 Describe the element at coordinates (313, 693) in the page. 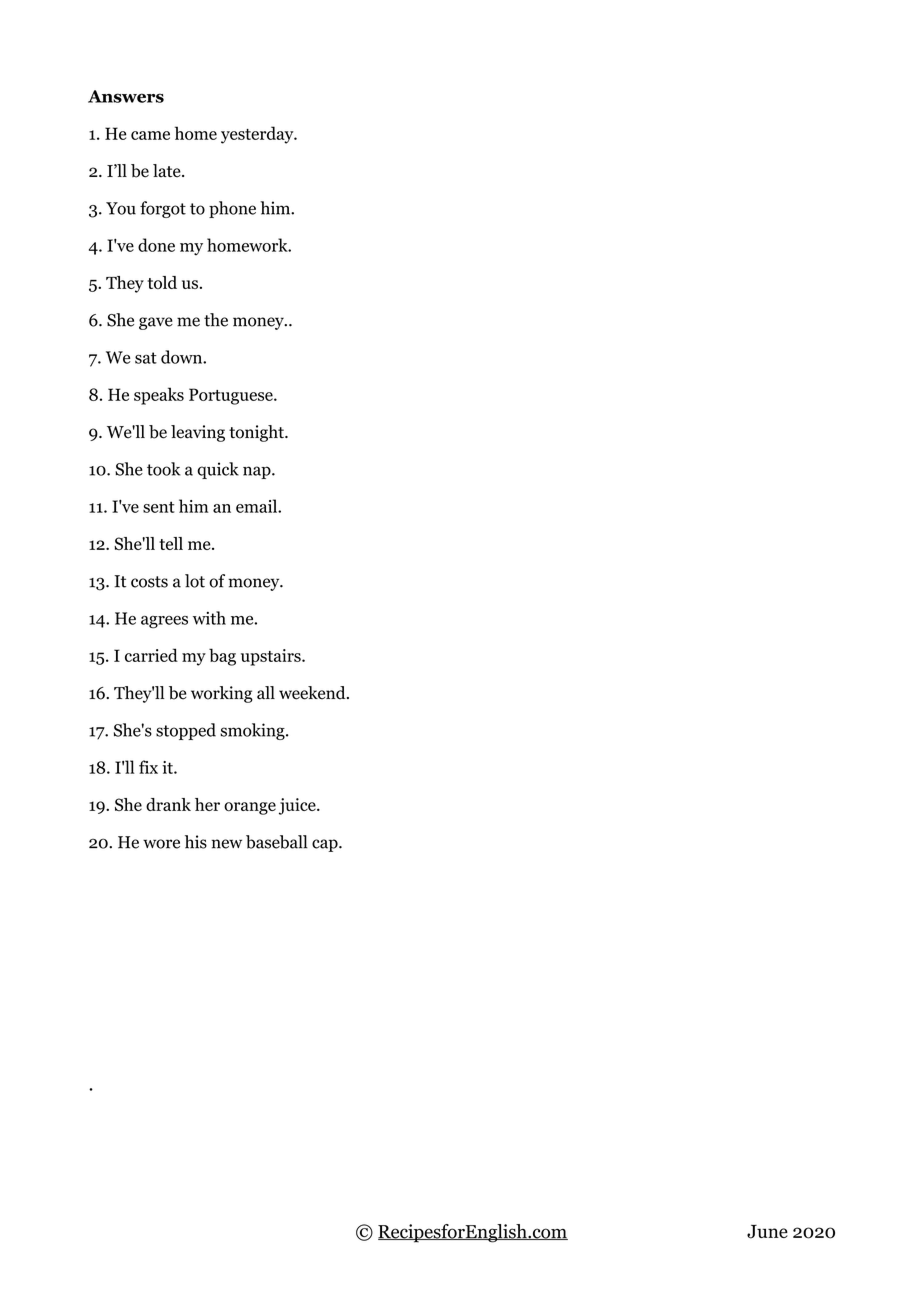

I see `weekend` at that location.
